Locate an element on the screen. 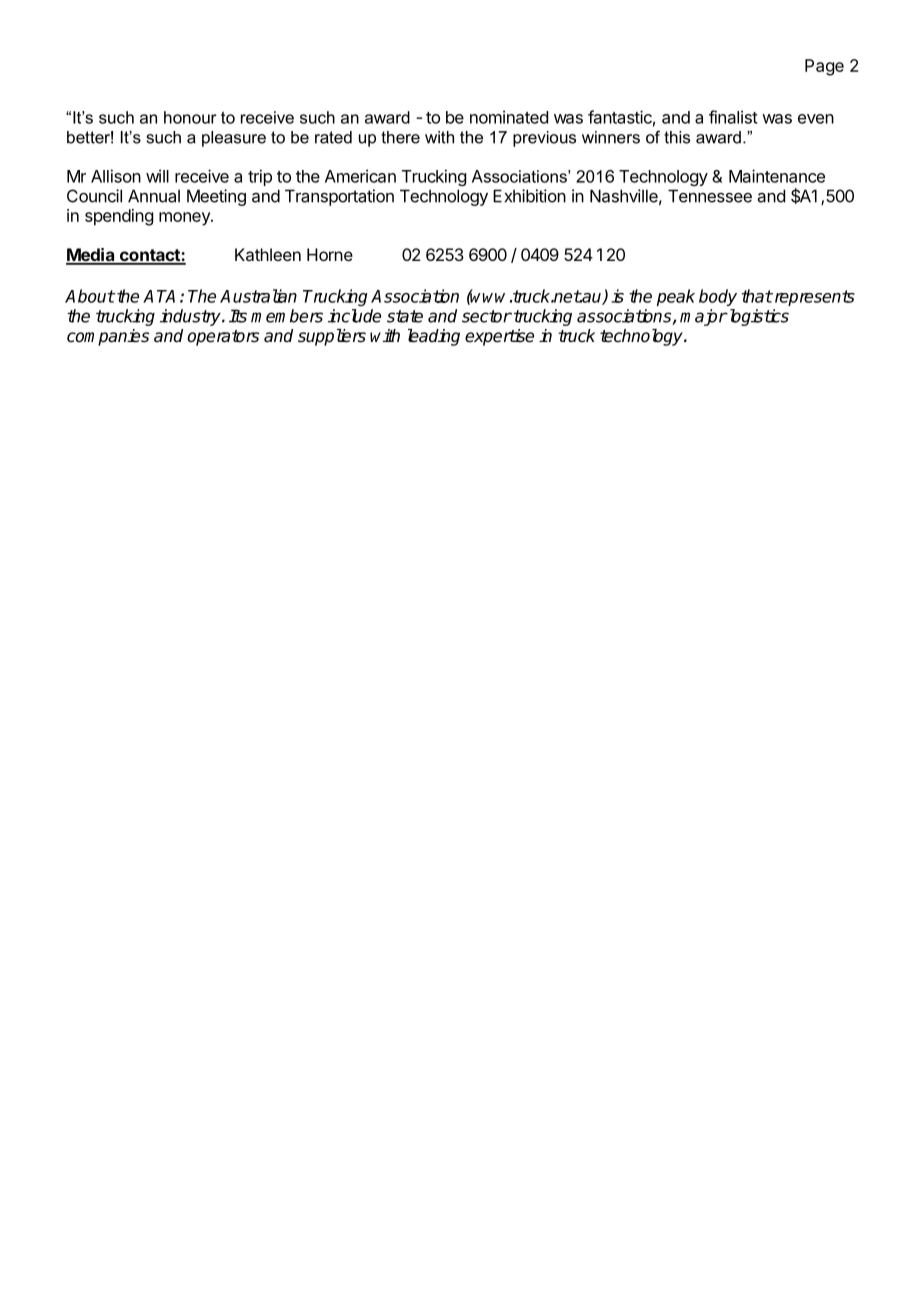 The image size is (924, 1308). there is located at coordinates (400, 137).
